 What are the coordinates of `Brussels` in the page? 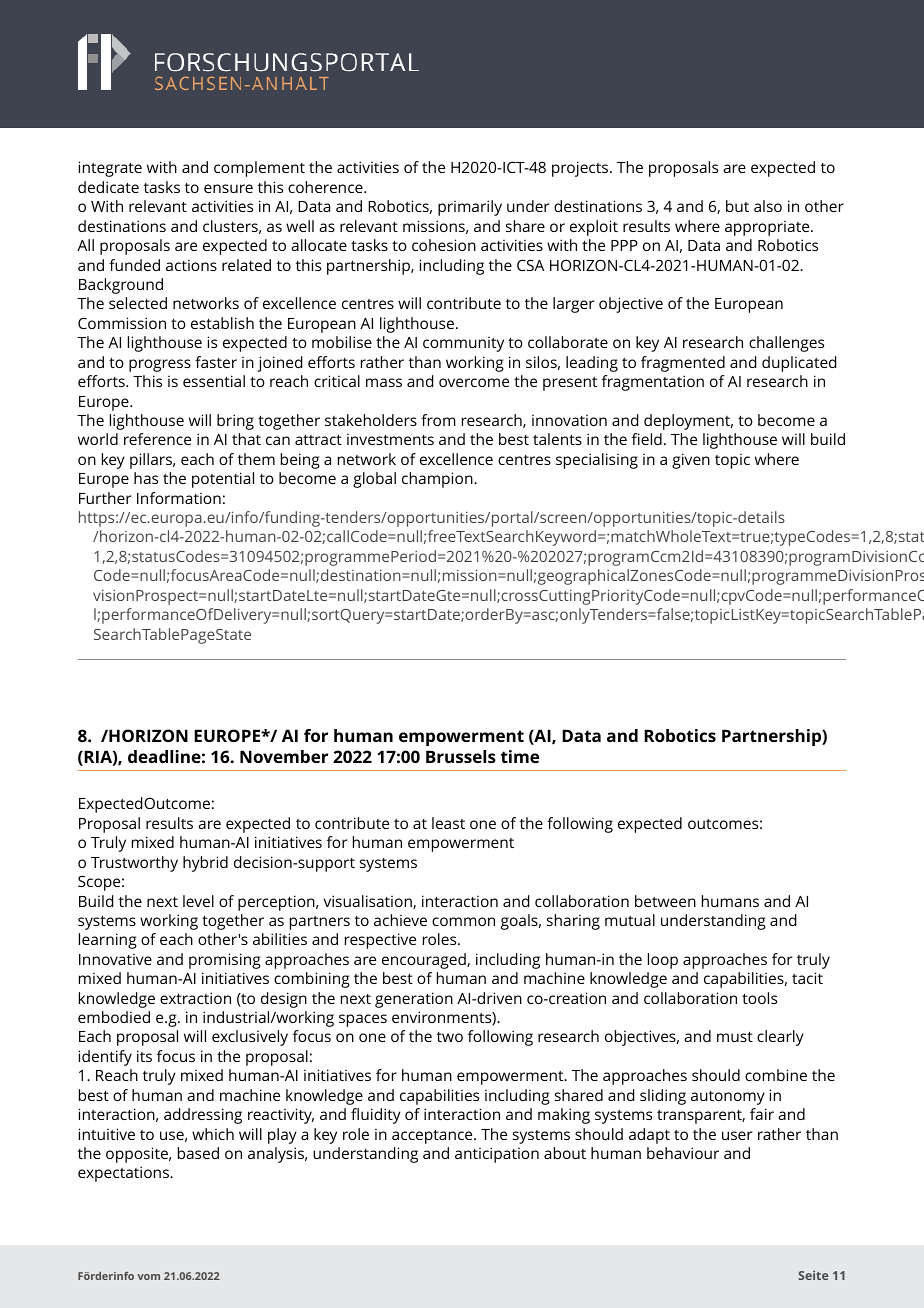 It's located at (461, 756).
